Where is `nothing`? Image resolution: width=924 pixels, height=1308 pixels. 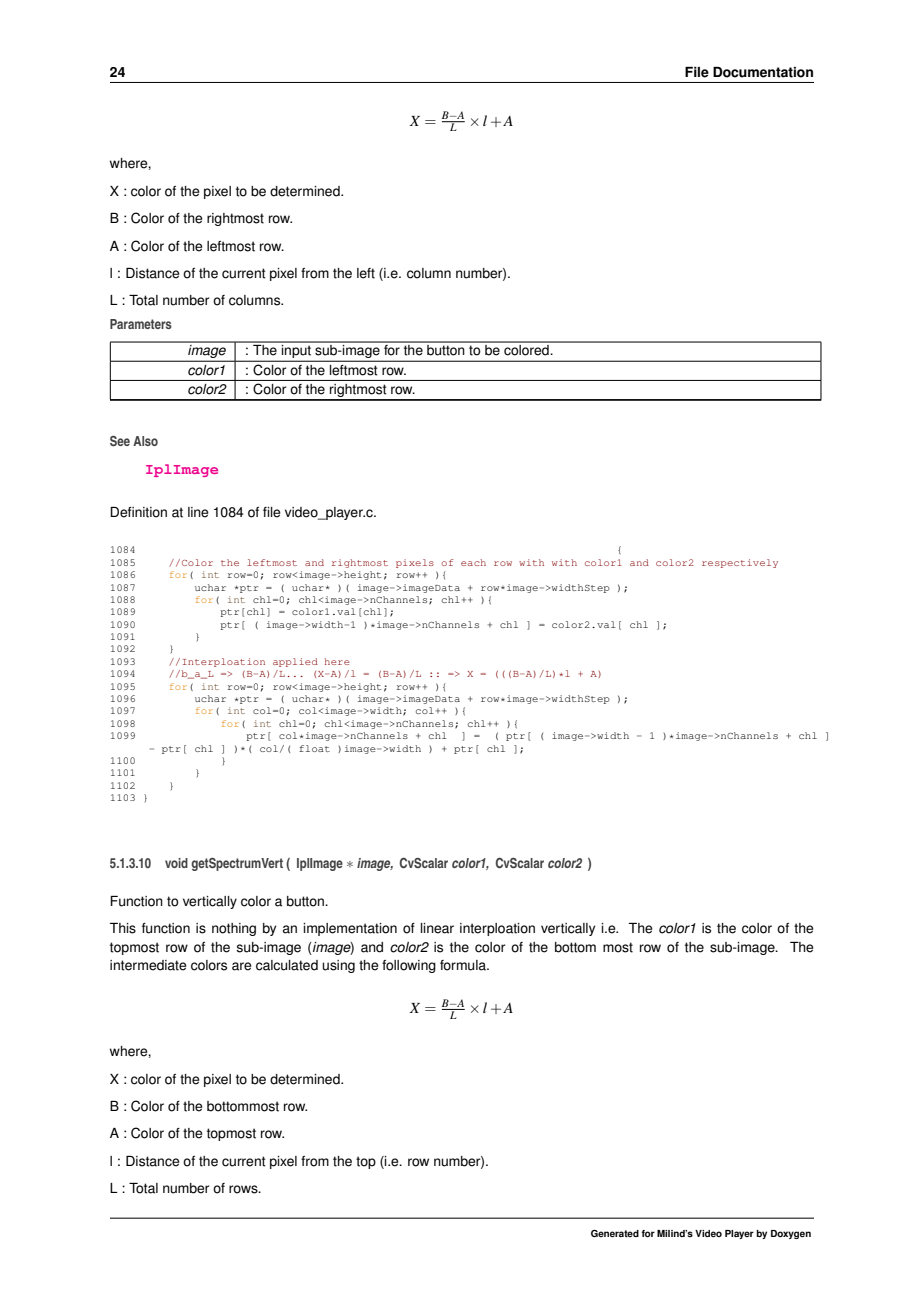
nothing is located at coordinates (234, 929).
